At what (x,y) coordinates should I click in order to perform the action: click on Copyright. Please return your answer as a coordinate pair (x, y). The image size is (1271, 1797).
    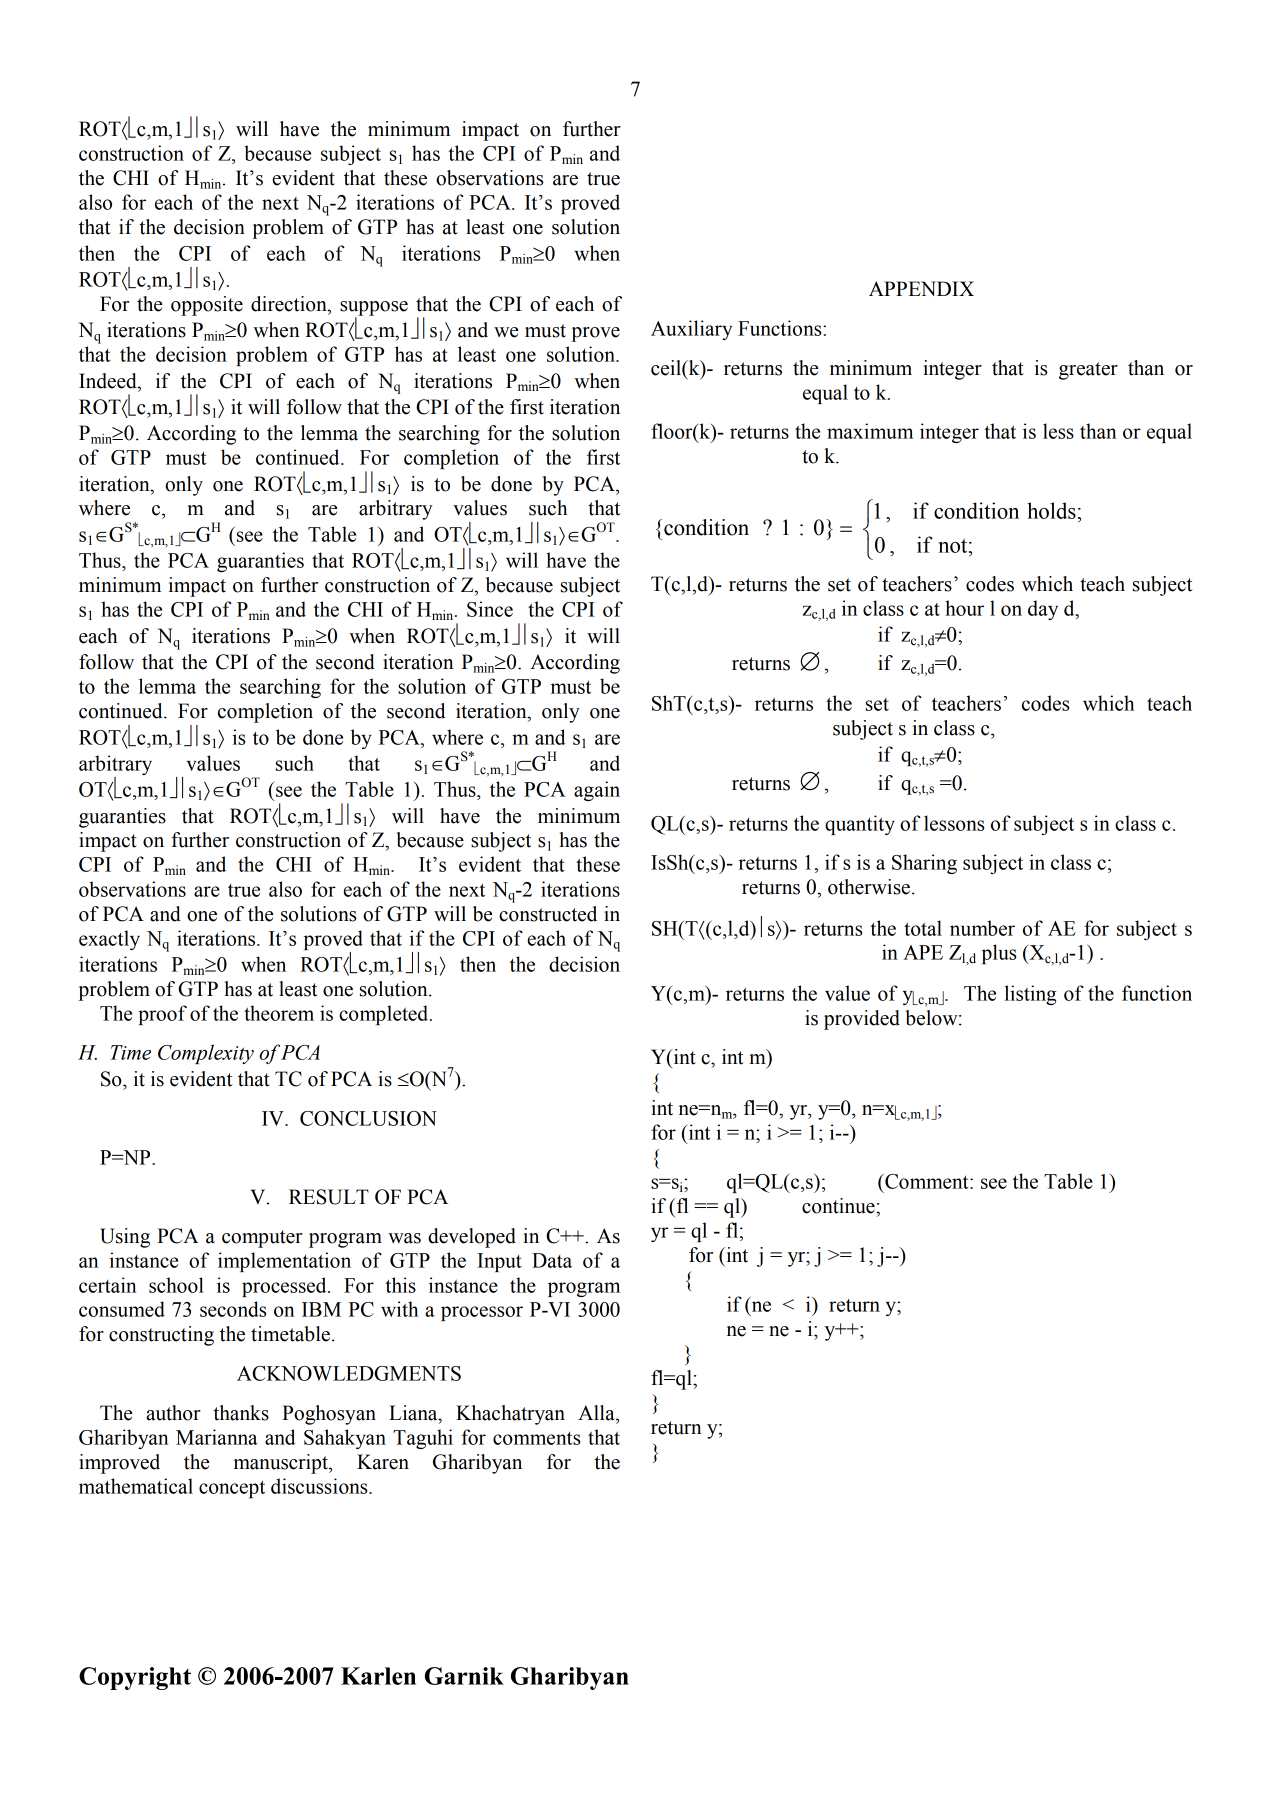
    Looking at the image, I should click on (135, 1678).
